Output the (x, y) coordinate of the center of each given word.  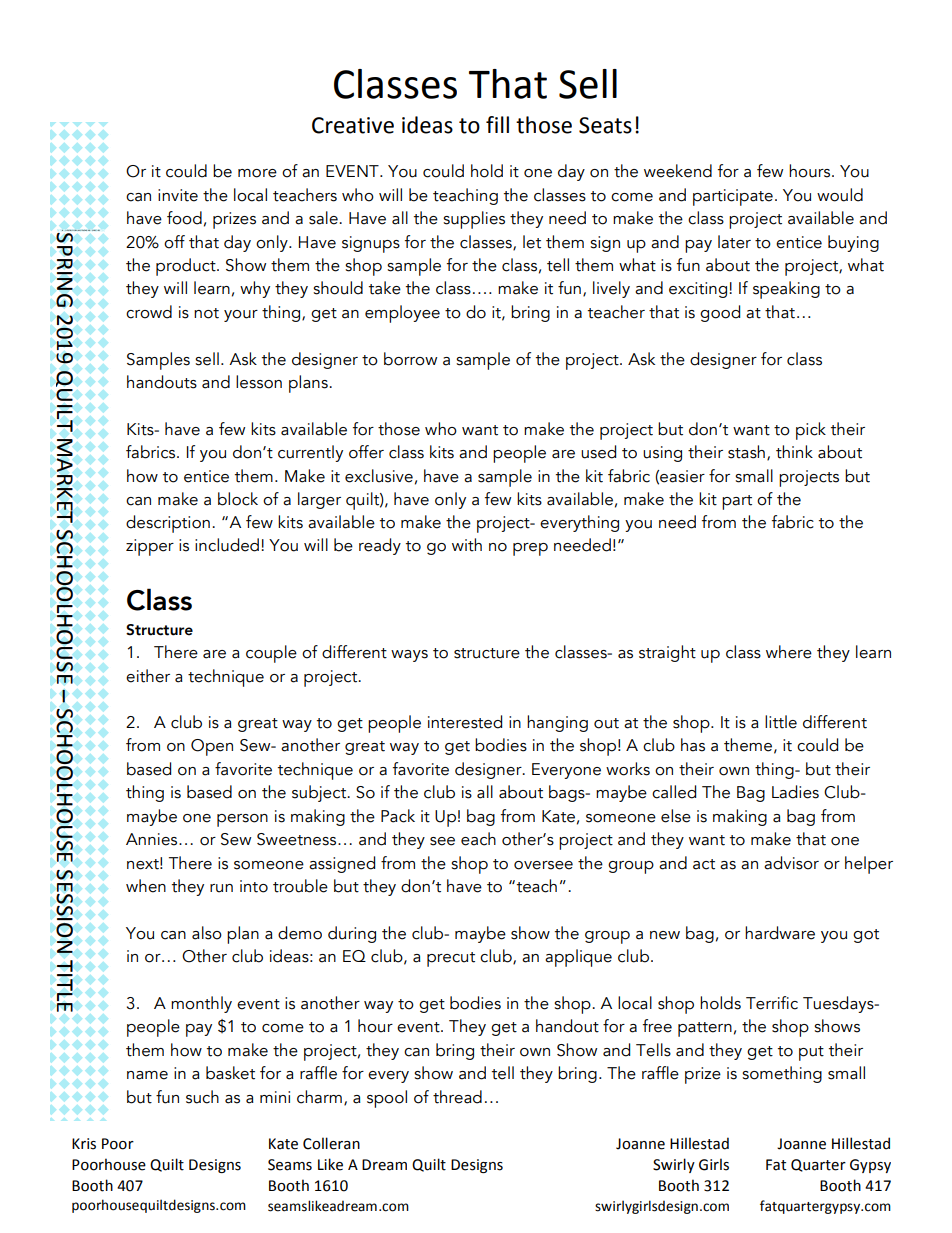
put (811, 1053)
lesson (259, 382)
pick (811, 431)
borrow (410, 359)
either (148, 676)
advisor (791, 863)
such (202, 1097)
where (789, 652)
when (146, 886)
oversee (543, 865)
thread (457, 1097)
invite (178, 195)
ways (409, 656)
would (840, 195)
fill (497, 124)
